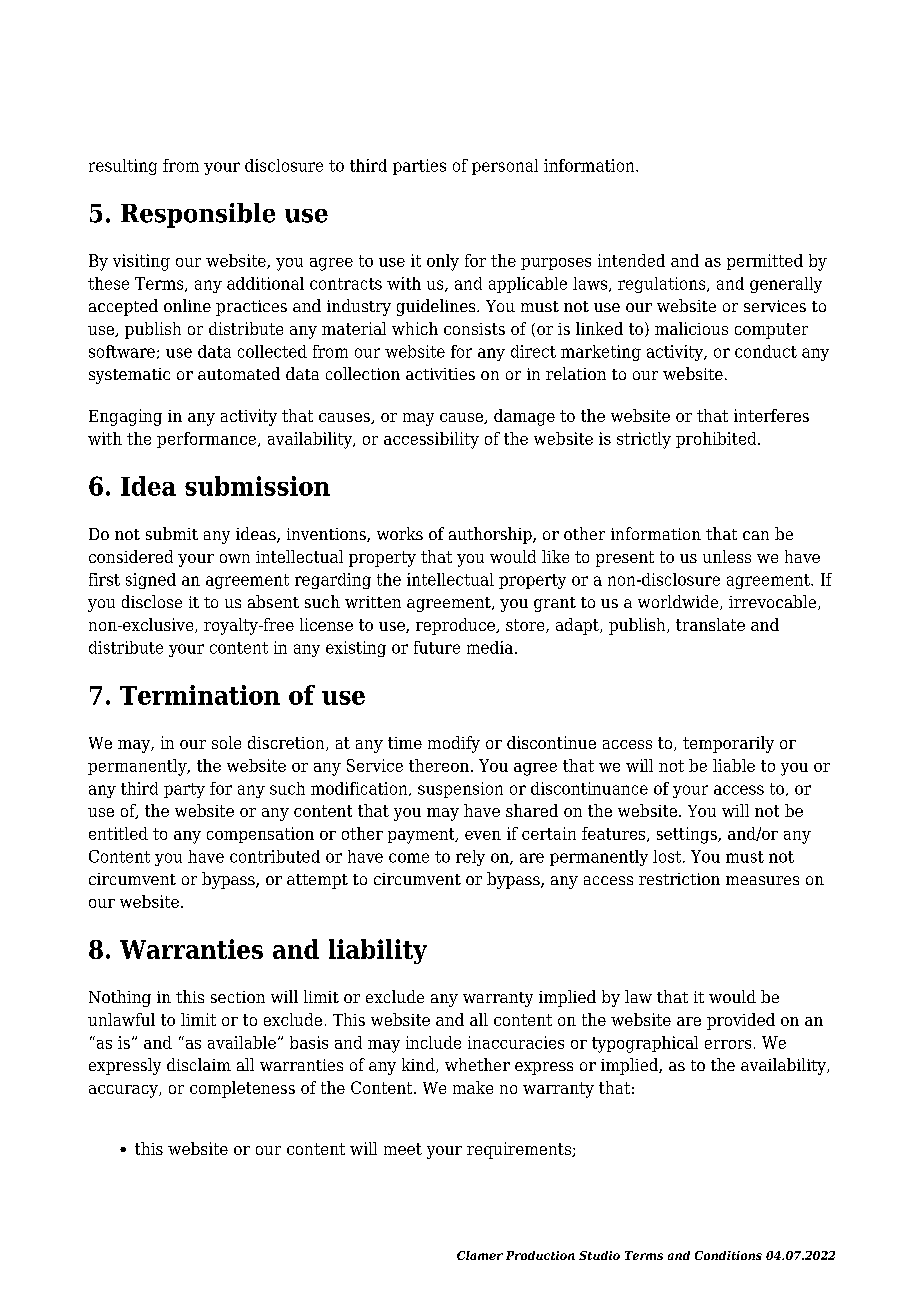 Image resolution: width=924 pixels, height=1308 pixels. What do you see at coordinates (419, 167) in the screenshot?
I see `parties` at bounding box center [419, 167].
